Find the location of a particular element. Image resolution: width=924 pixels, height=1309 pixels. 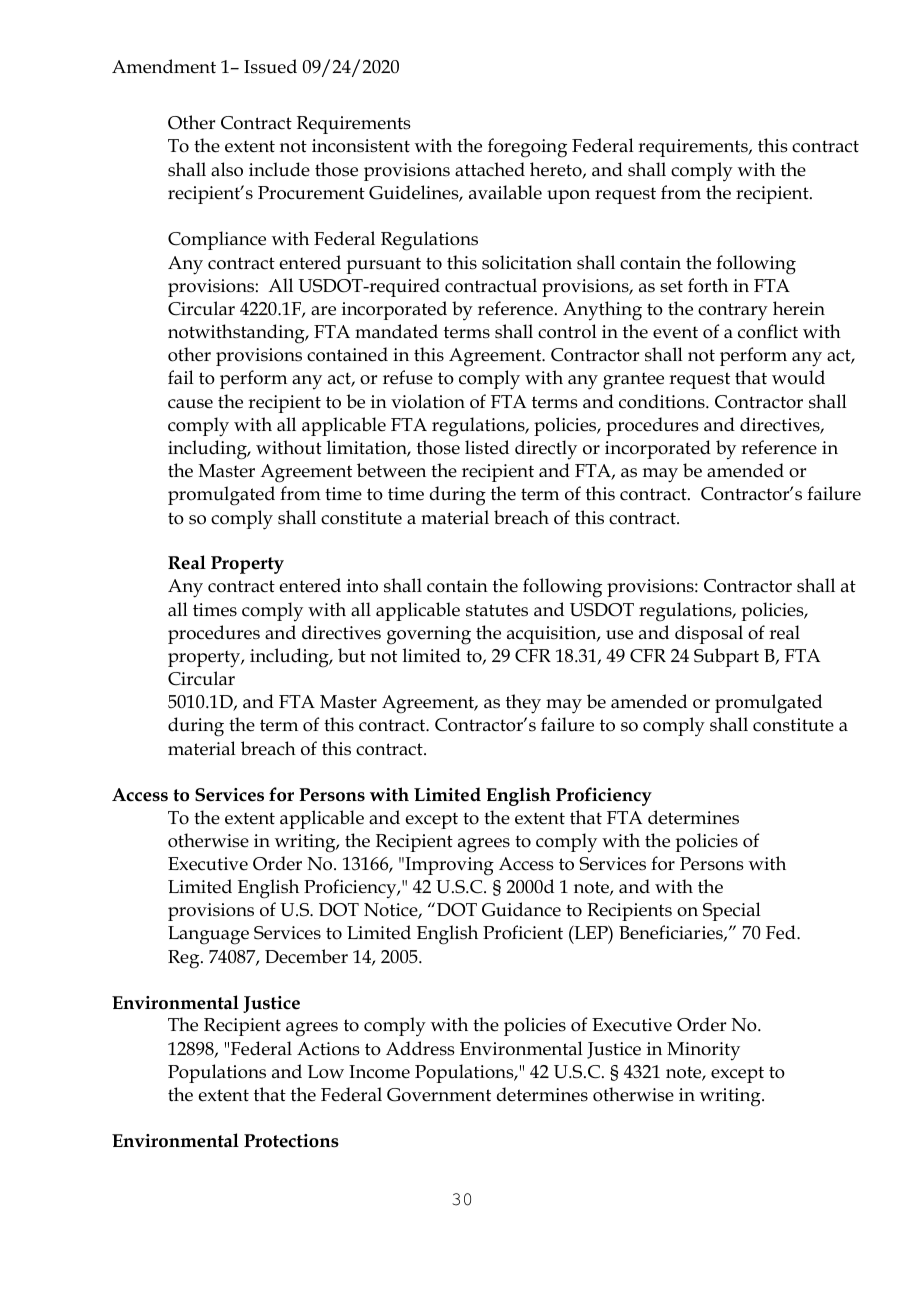

Protections is located at coordinates (291, 1141).
